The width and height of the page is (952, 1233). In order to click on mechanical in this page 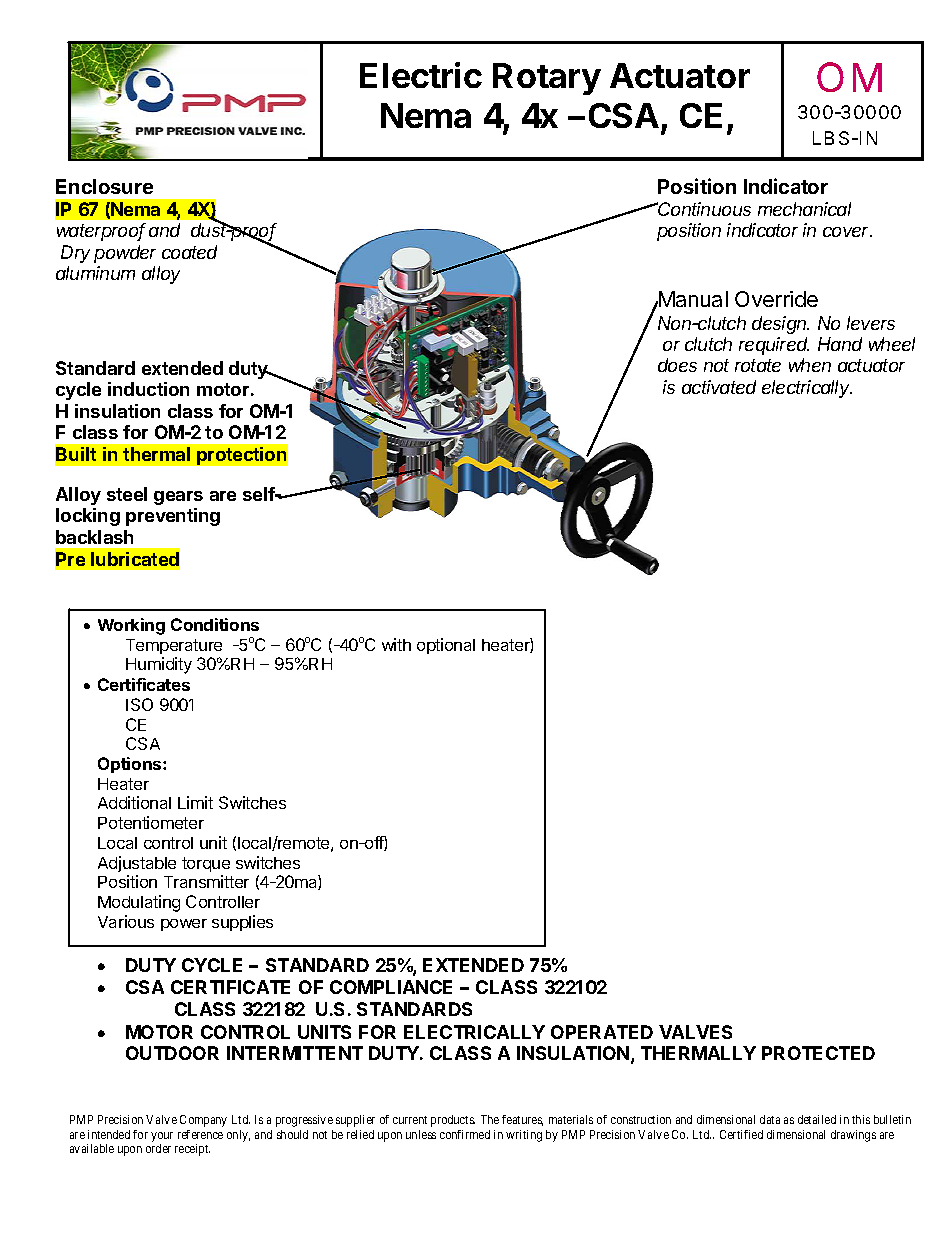, I will do `click(804, 209)`.
